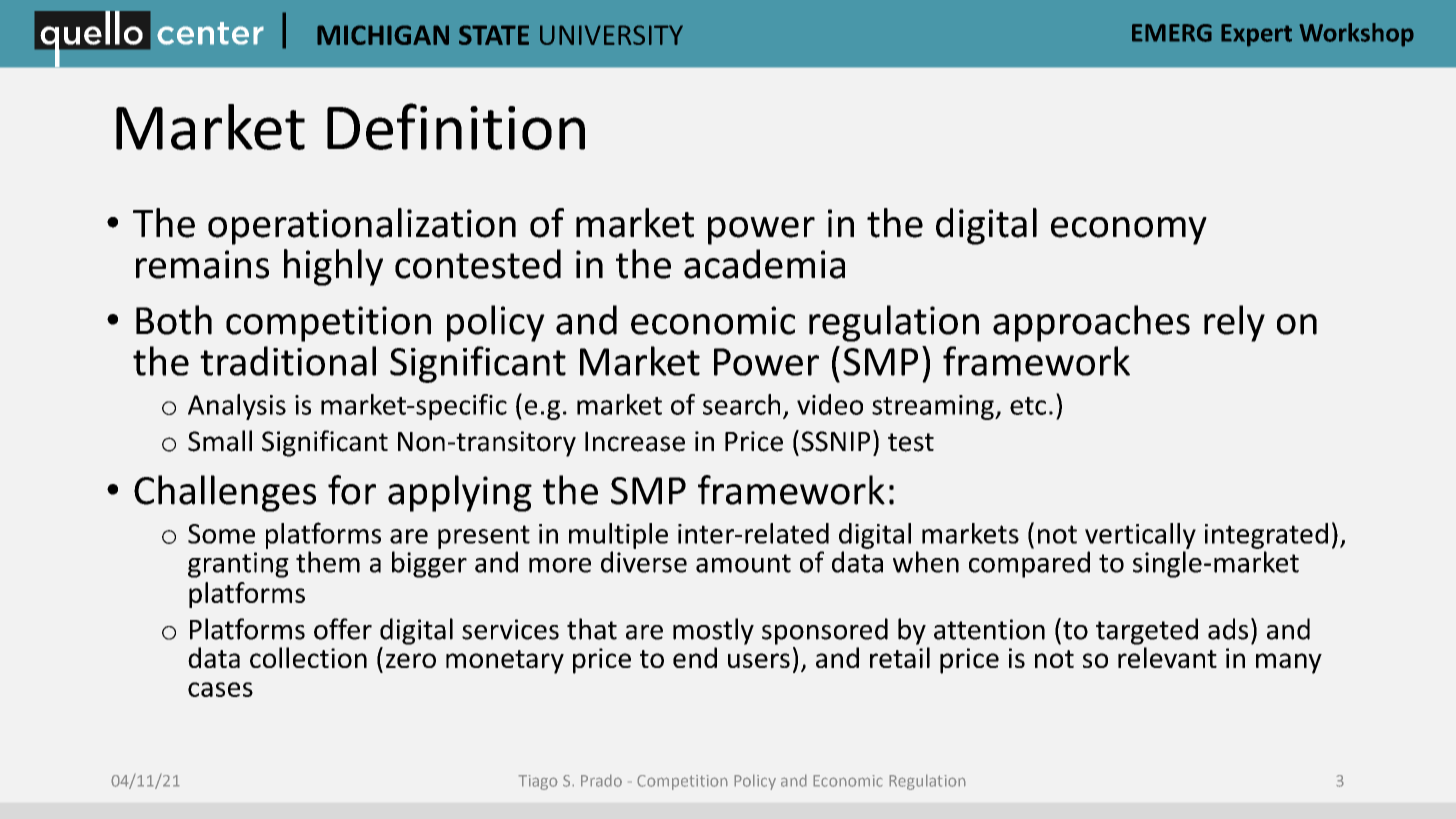 The width and height of the screenshot is (1456, 819). Describe the element at coordinates (383, 35) in the screenshot. I see `MICHIGAN` at that location.
